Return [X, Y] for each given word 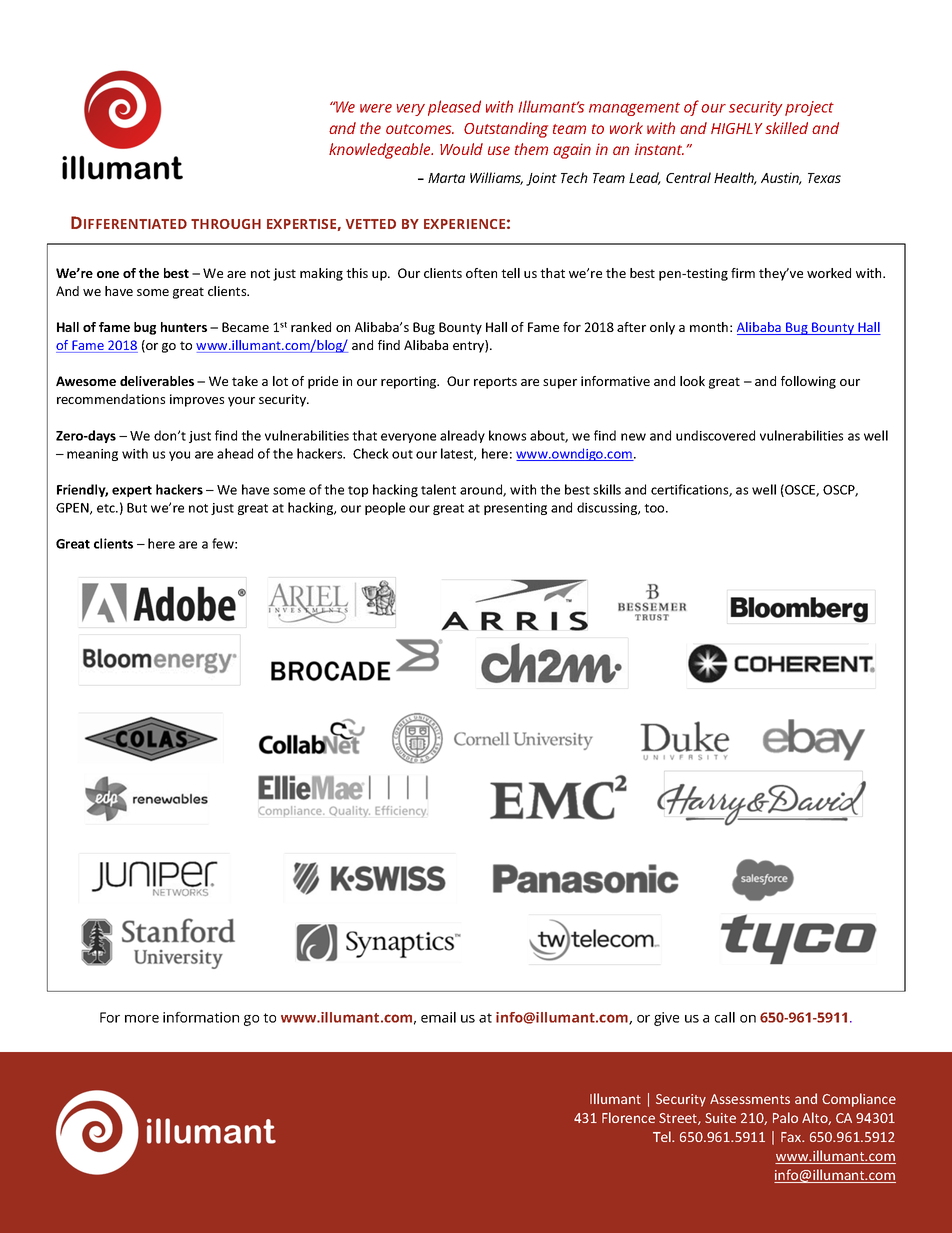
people [385, 508]
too [655, 508]
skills [607, 489]
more [142, 1019]
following [808, 382]
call [725, 1017]
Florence [628, 1117]
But [137, 508]
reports [495, 383]
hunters [184, 327]
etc [107, 508]
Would [461, 149]
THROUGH [226, 224]
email [438, 1017]
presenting [515, 509]
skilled [786, 128]
